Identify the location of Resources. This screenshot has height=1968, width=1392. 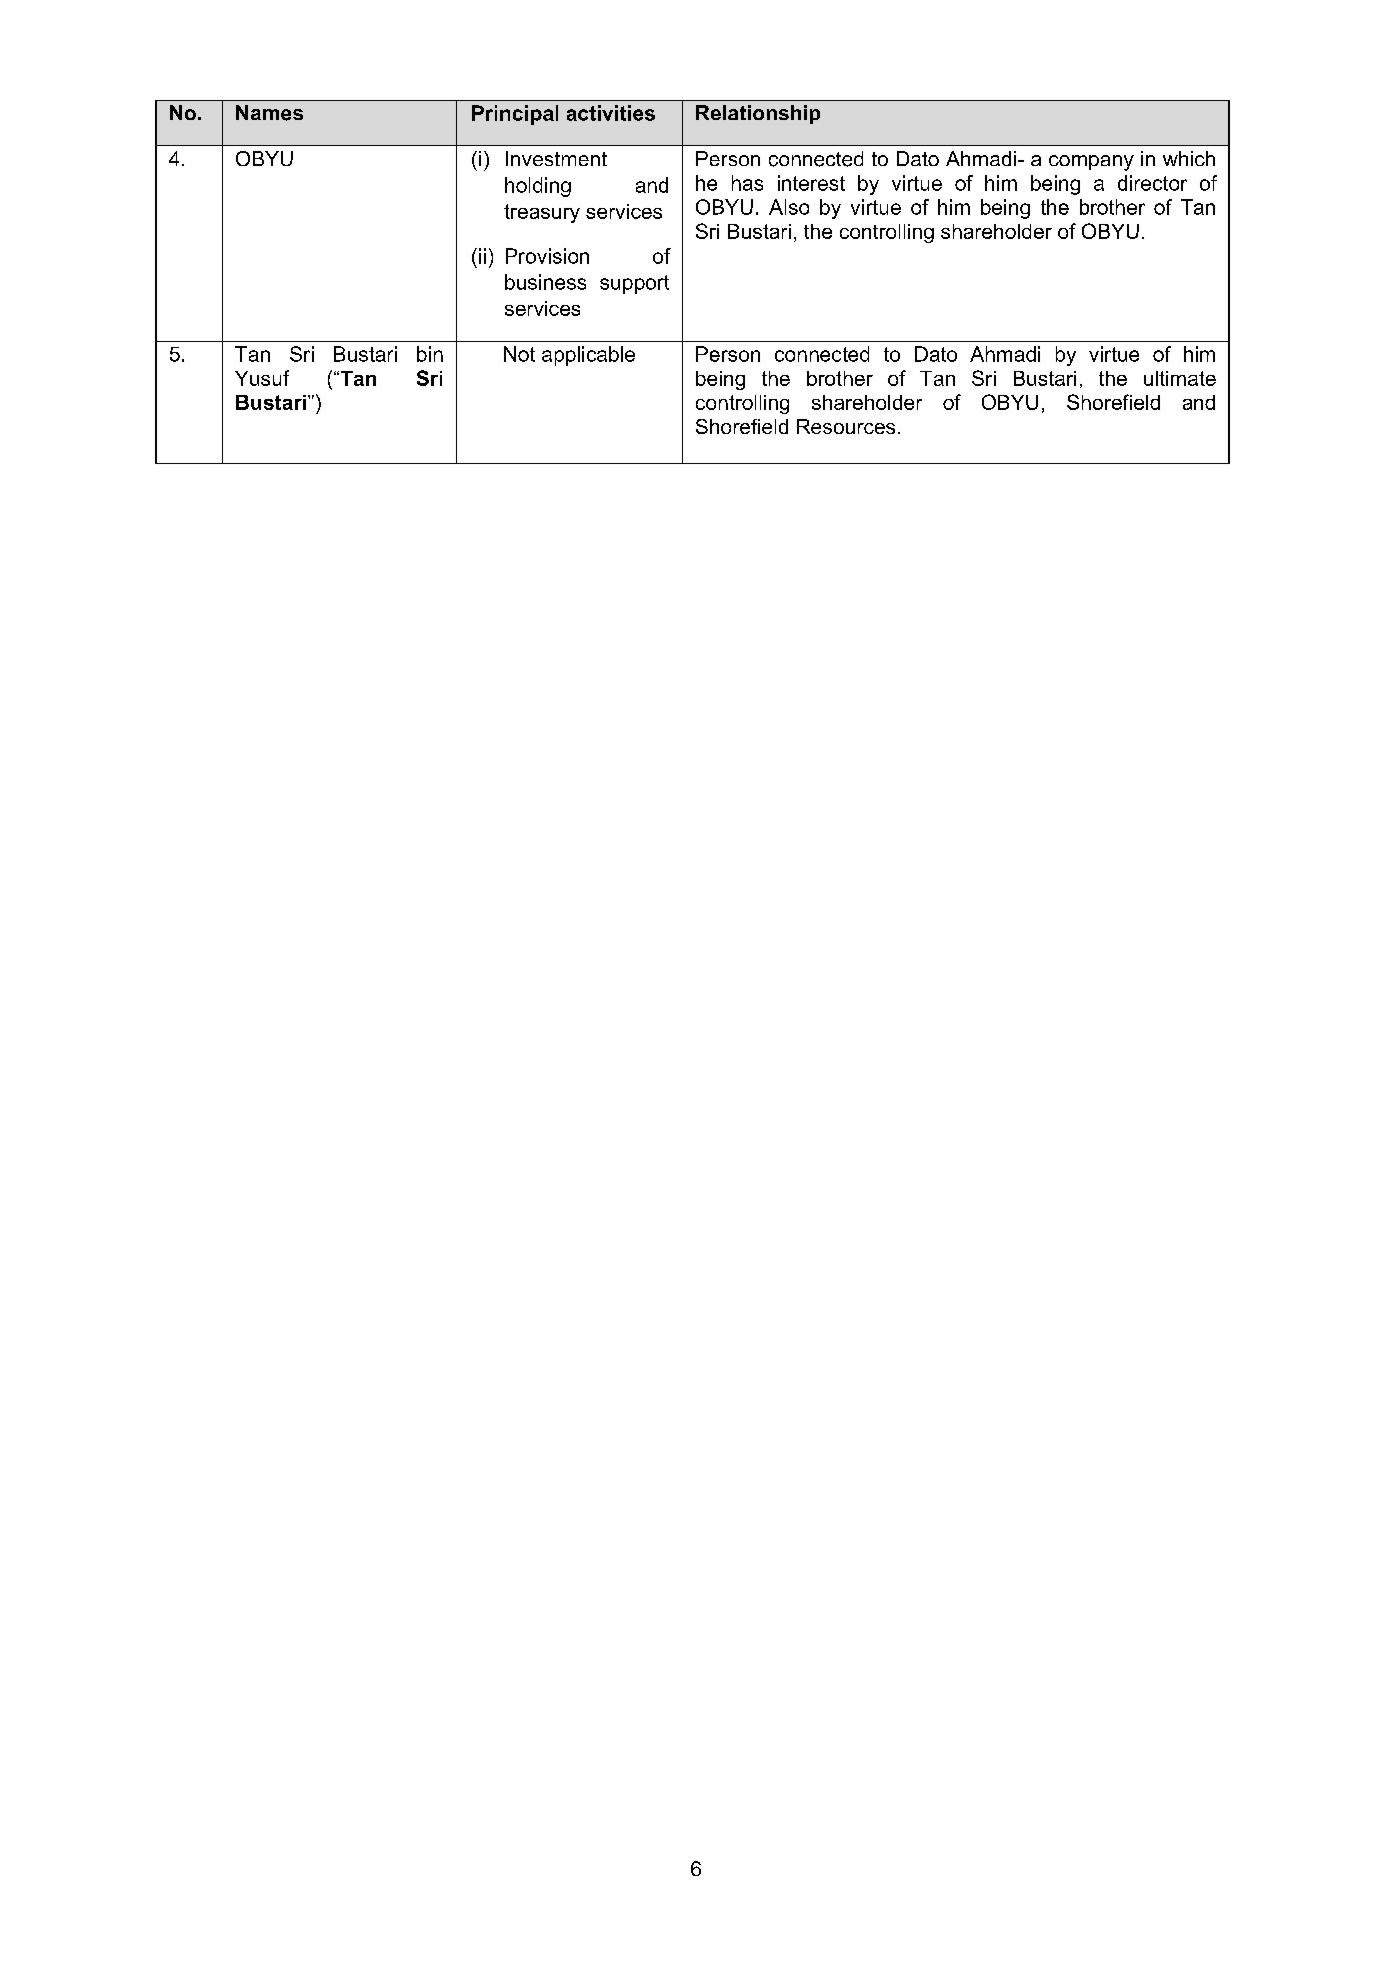
(846, 426).
